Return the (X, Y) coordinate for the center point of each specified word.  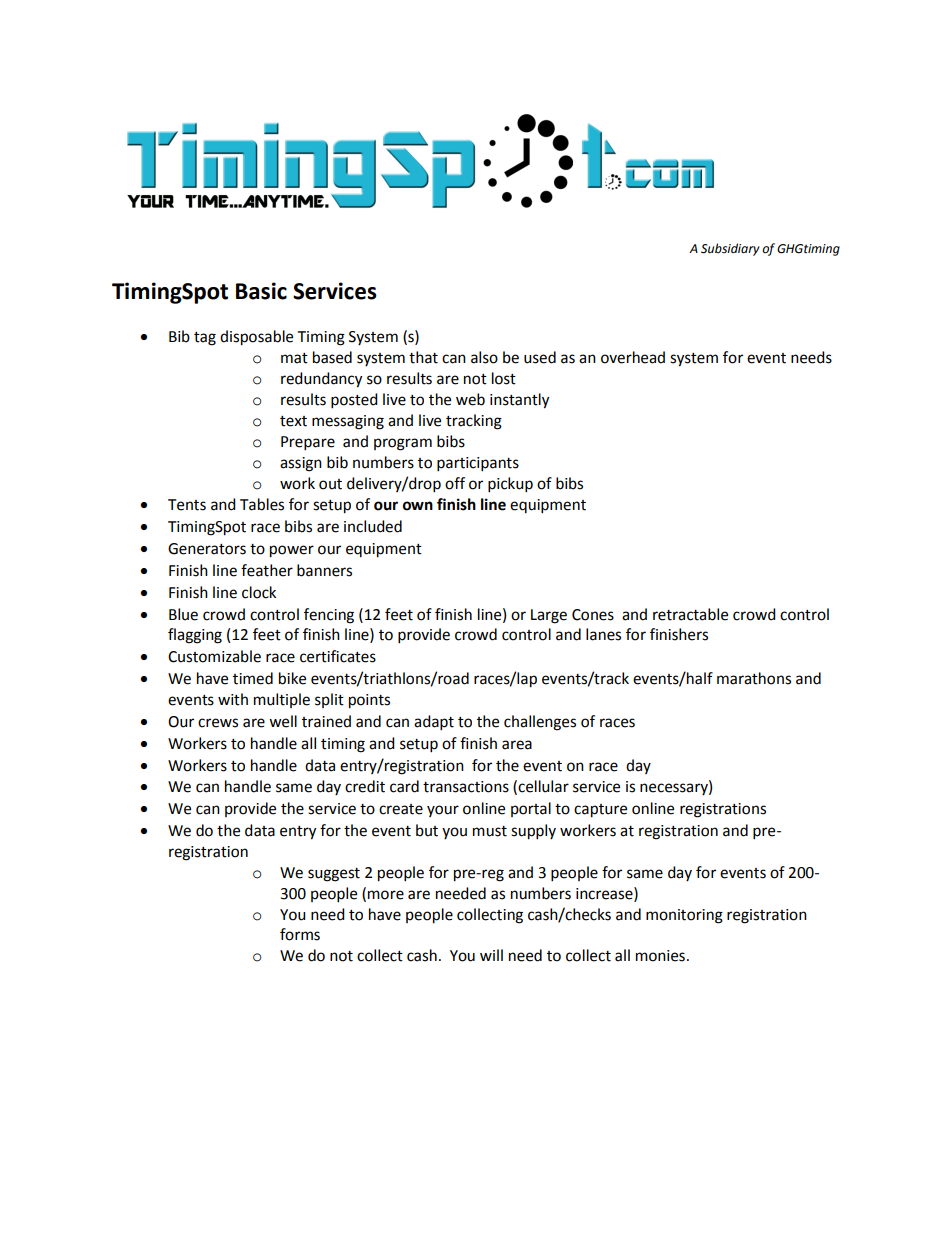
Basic (261, 291)
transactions (466, 787)
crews (218, 723)
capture (600, 811)
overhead (633, 357)
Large (549, 616)
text (293, 421)
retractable (690, 614)
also (484, 357)
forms (300, 934)
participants (478, 464)
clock (259, 592)
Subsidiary (730, 249)
